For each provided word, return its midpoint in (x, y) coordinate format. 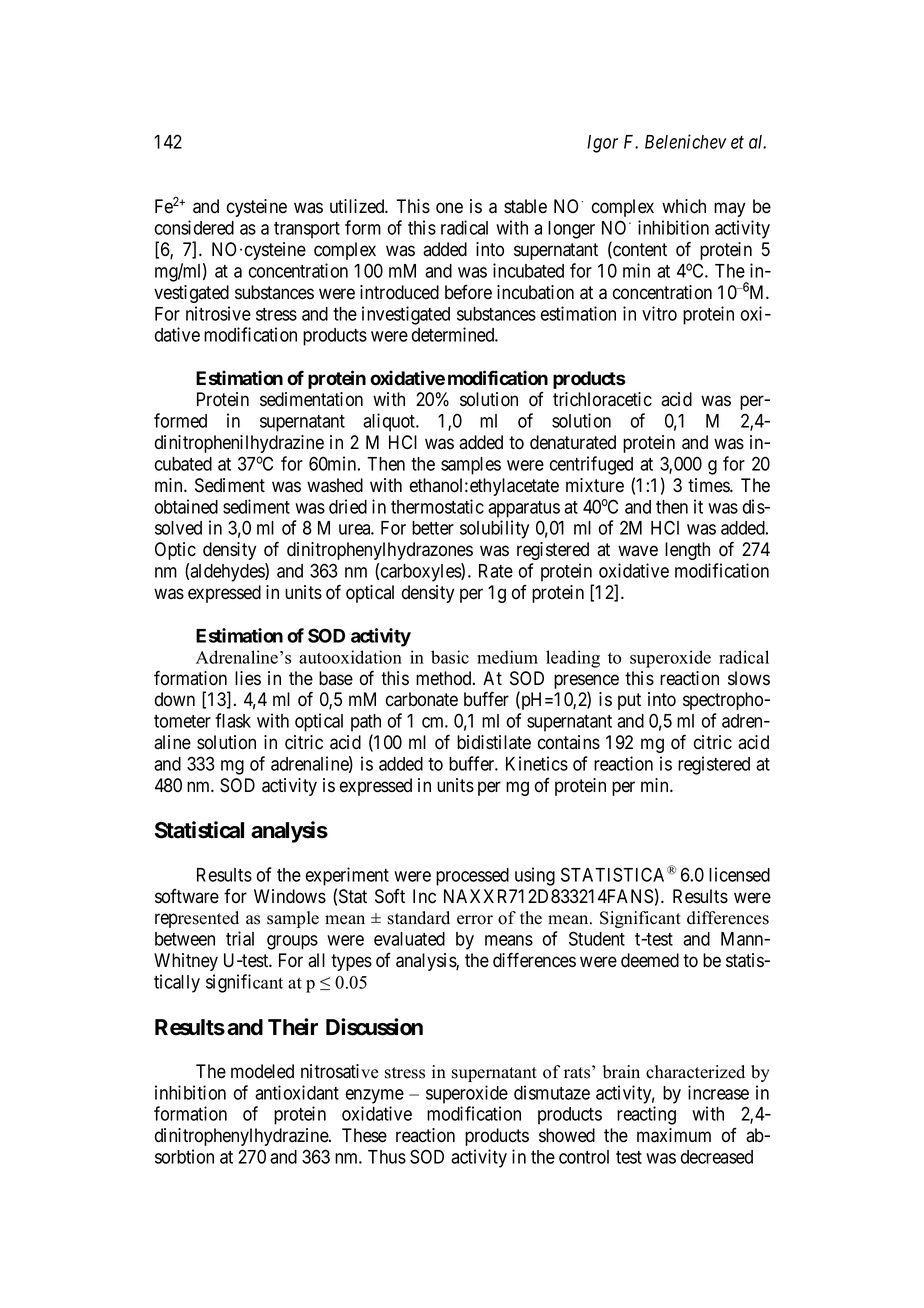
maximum (674, 1135)
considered (194, 227)
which (684, 206)
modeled (262, 1071)
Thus (387, 1157)
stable (525, 206)
